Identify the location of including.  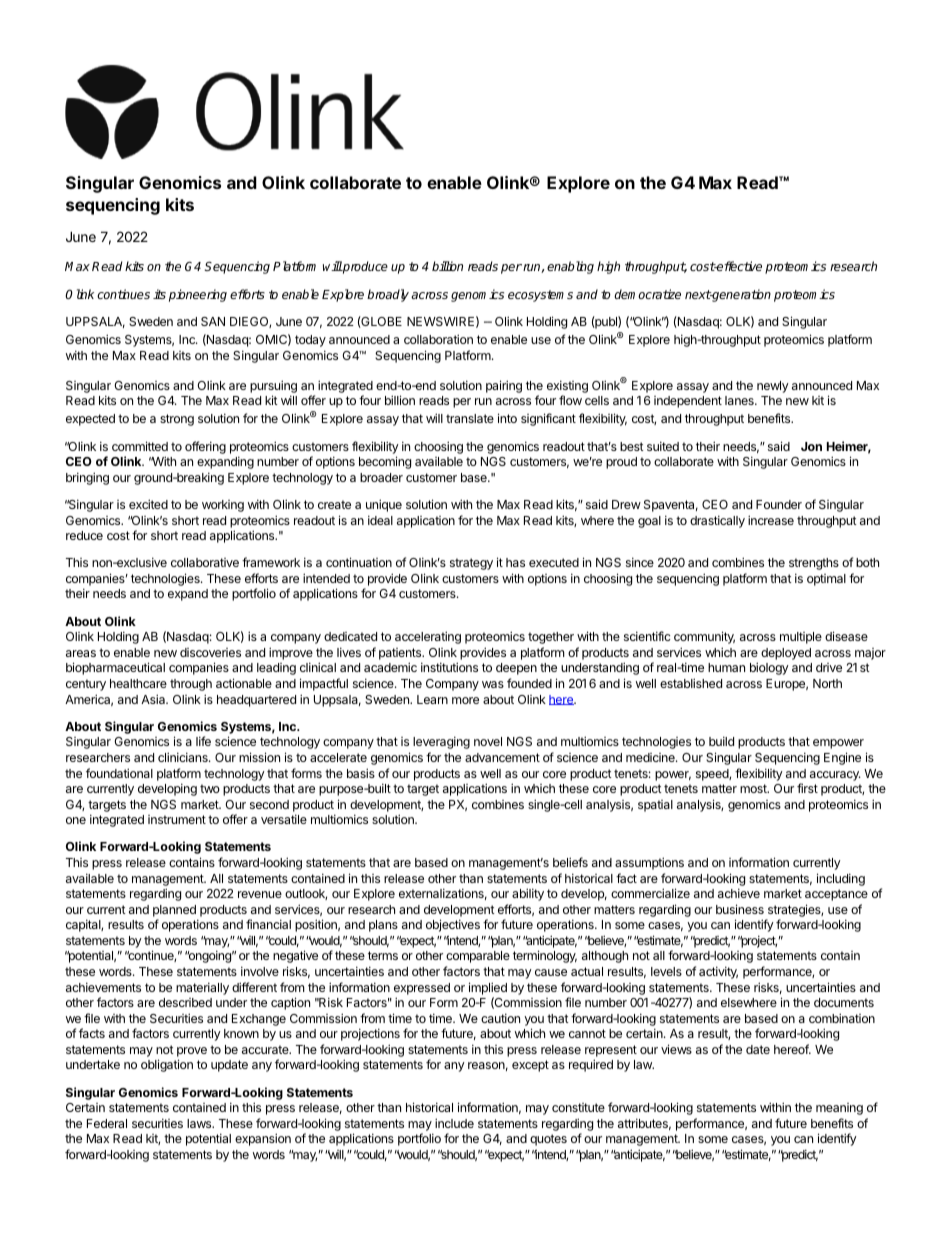
(841, 879).
